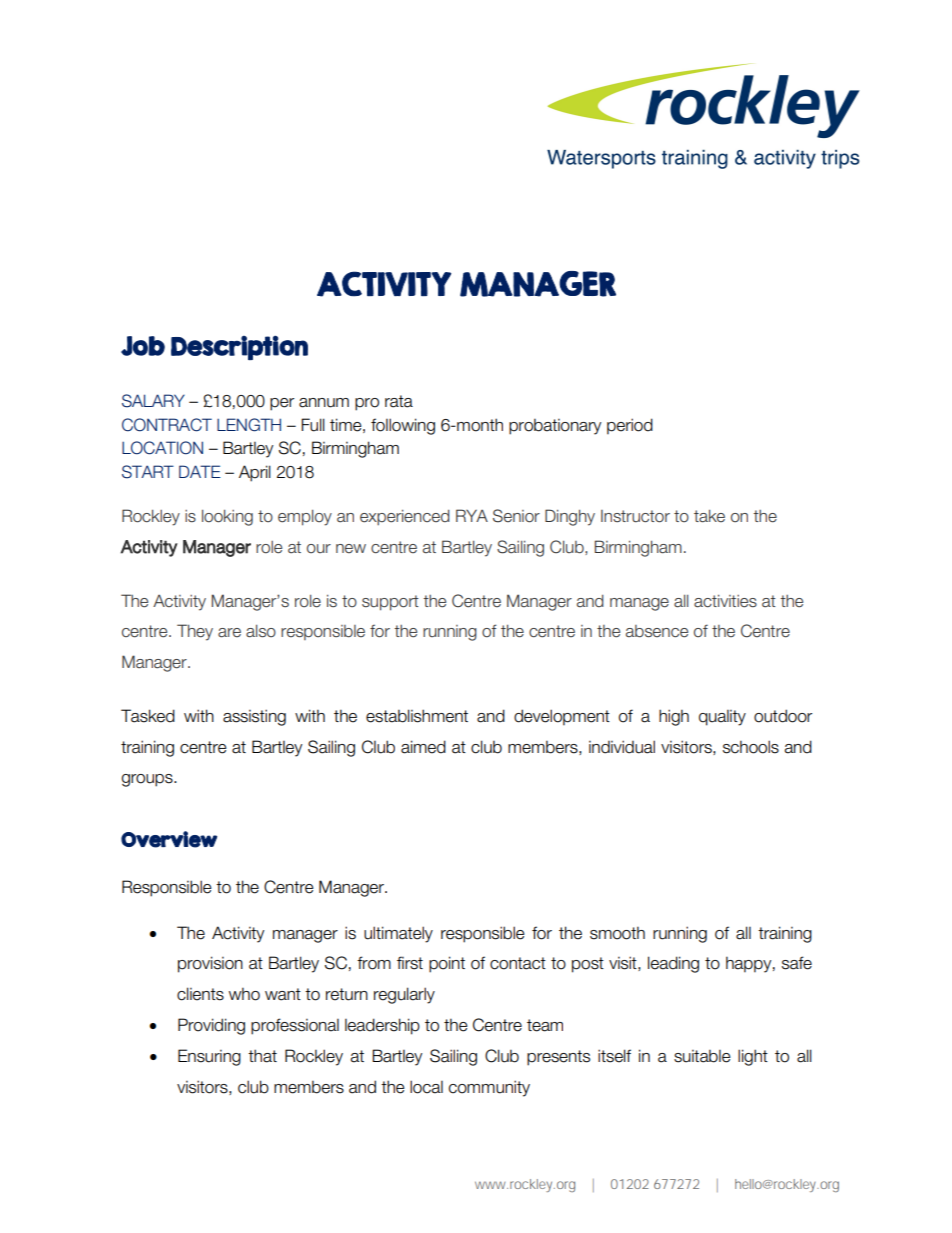  Describe the element at coordinates (239, 348) in the page. I see `Description` at that location.
